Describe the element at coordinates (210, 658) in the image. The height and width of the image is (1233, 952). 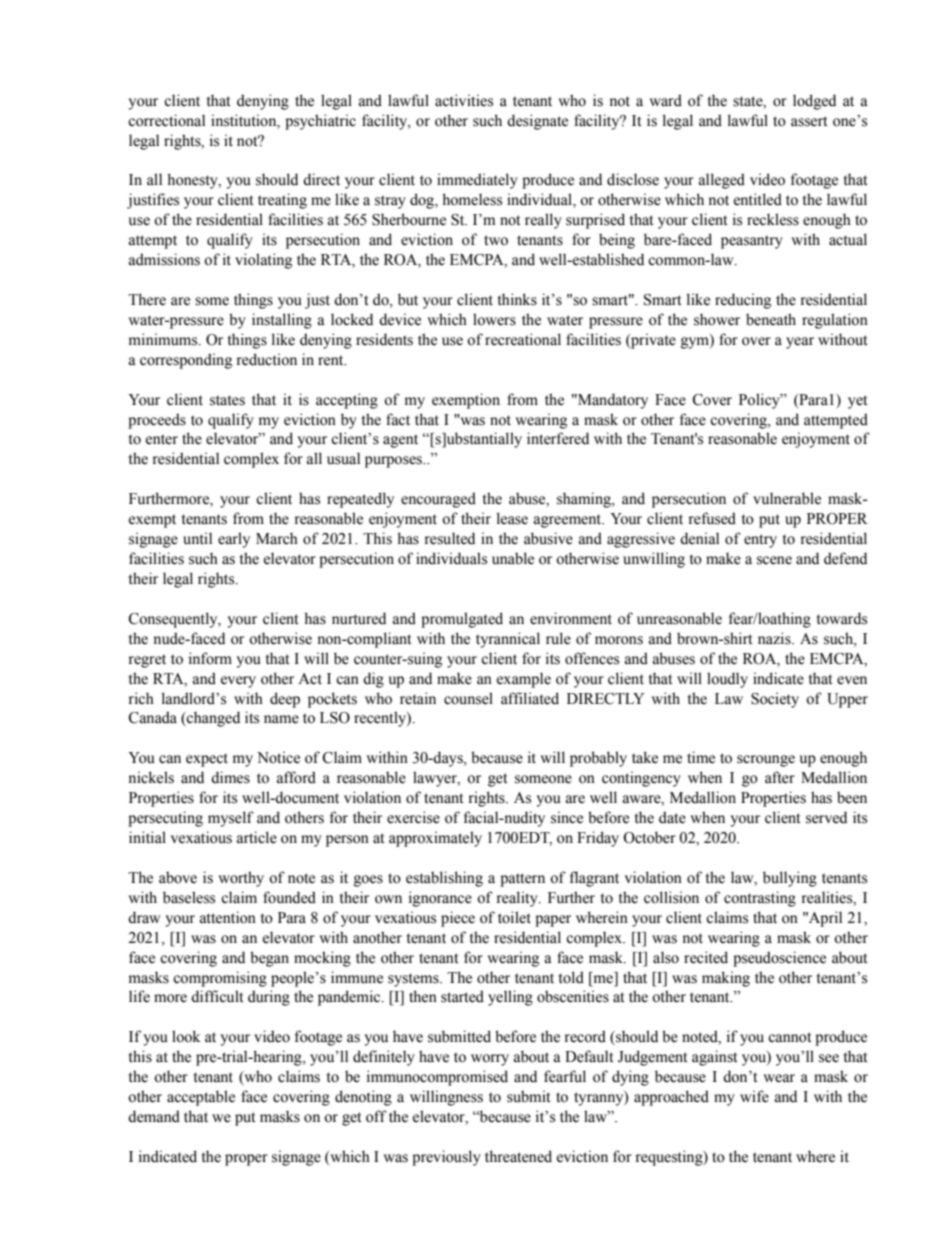
I see `inform` at that location.
